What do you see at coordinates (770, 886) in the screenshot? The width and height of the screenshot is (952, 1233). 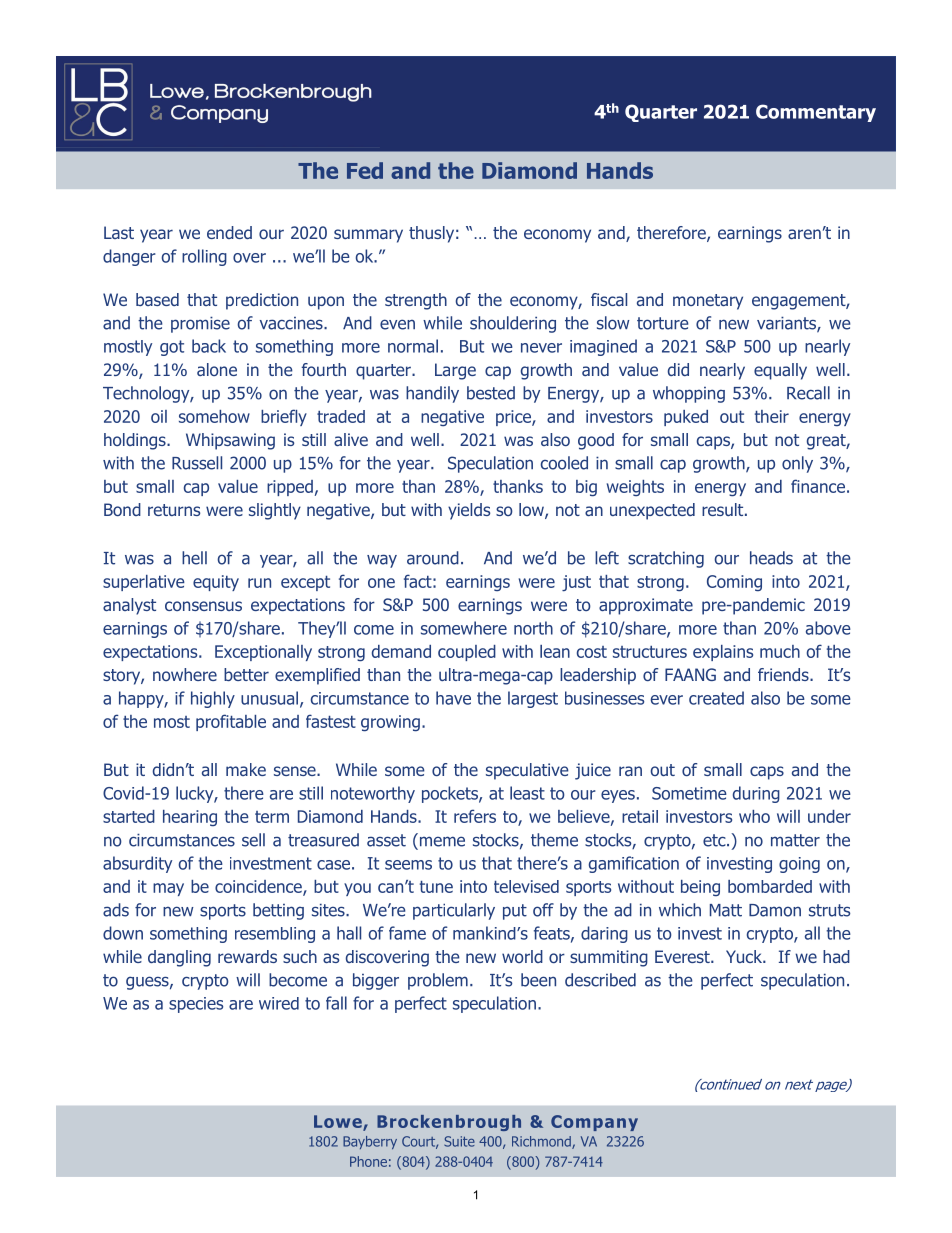 I see `bombarded` at bounding box center [770, 886].
